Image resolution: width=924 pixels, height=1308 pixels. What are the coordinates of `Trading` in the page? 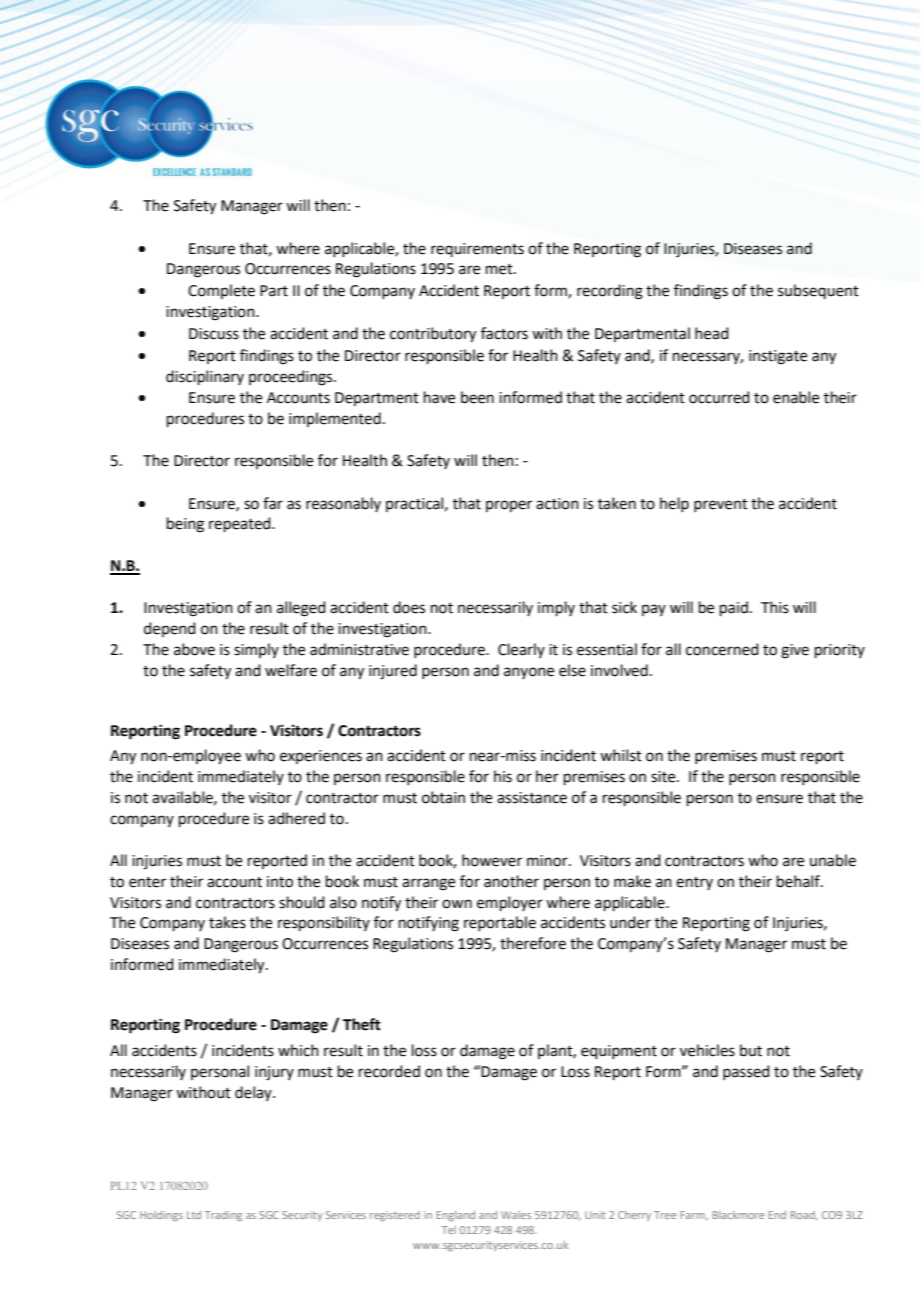 It's located at (223, 1216).
